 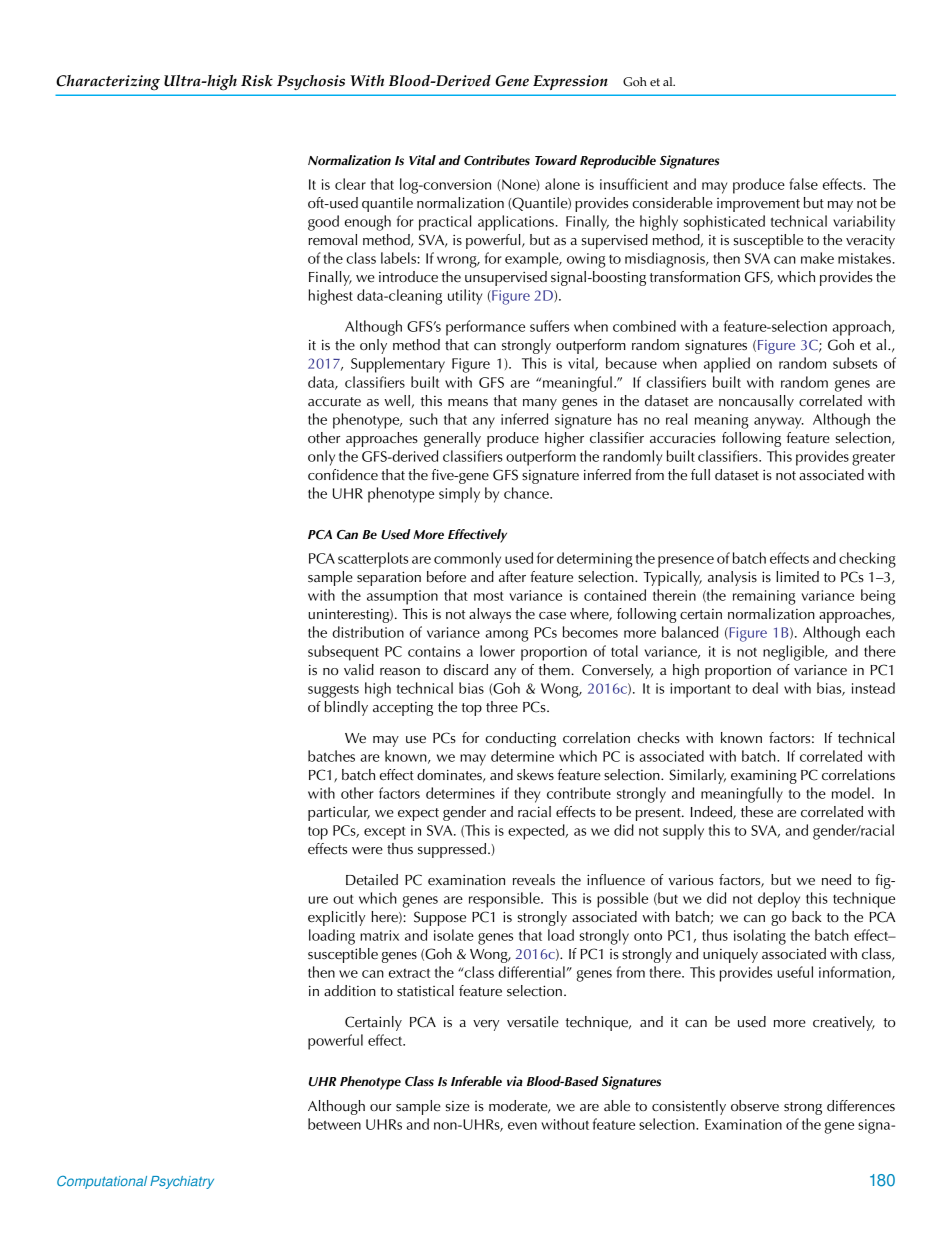 What do you see at coordinates (797, 577) in the screenshot?
I see `limited` at bounding box center [797, 577].
